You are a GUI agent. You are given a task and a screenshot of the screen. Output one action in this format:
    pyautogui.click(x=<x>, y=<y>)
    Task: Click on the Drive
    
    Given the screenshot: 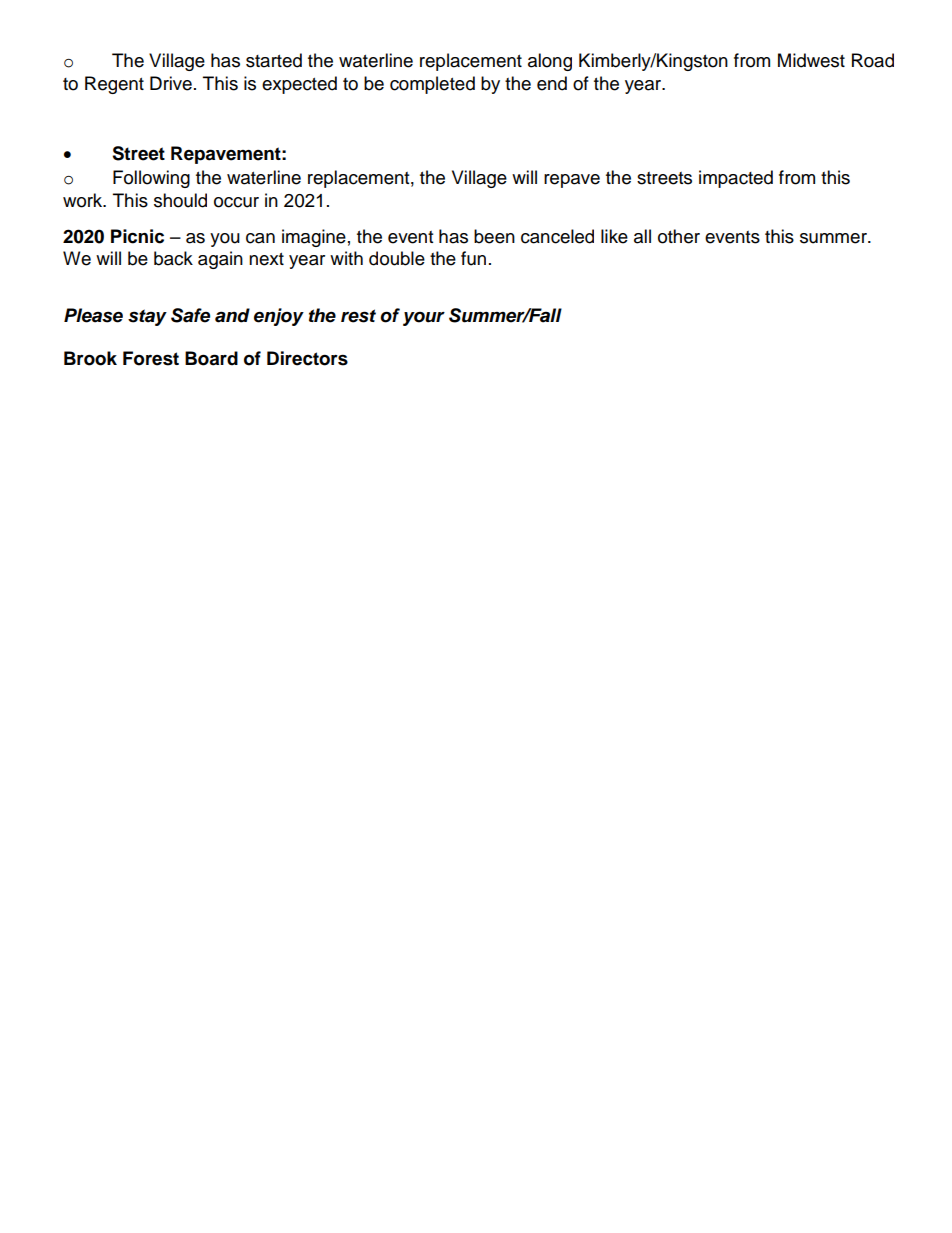 What is the action you would take?
    pyautogui.click(x=171, y=83)
